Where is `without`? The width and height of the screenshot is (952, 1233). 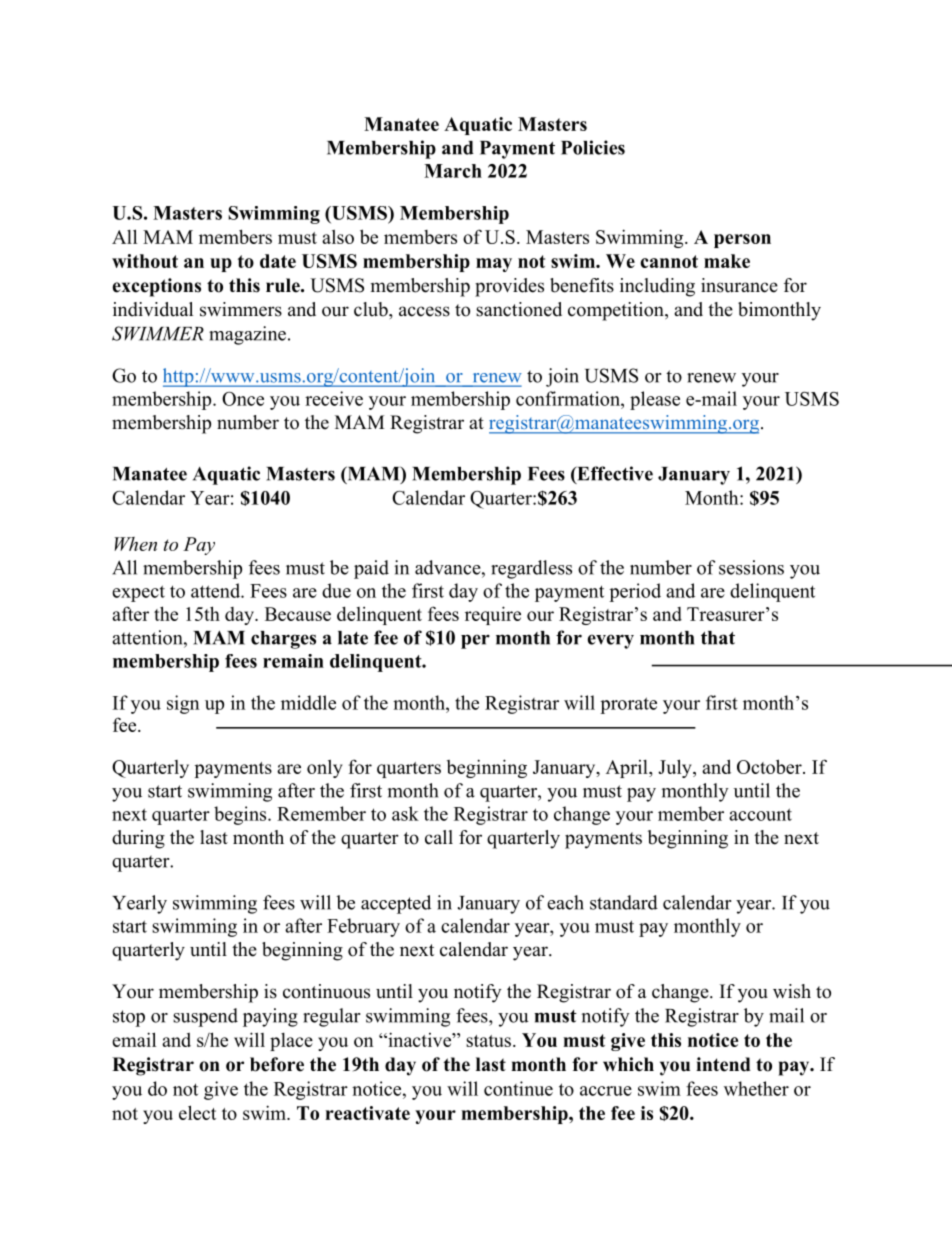 without is located at coordinates (145, 261).
